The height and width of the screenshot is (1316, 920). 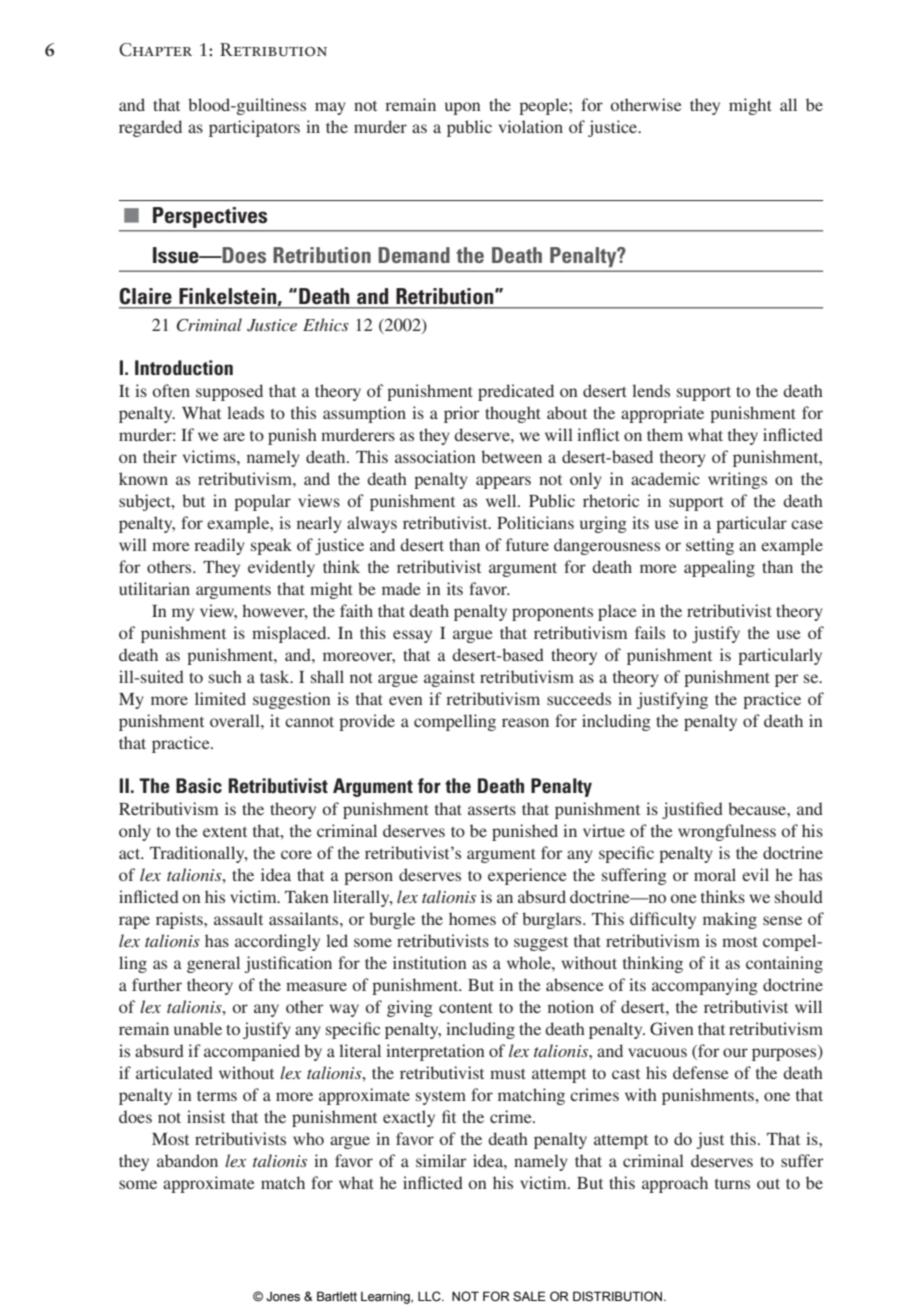 I want to click on homes, so click(x=472, y=918).
